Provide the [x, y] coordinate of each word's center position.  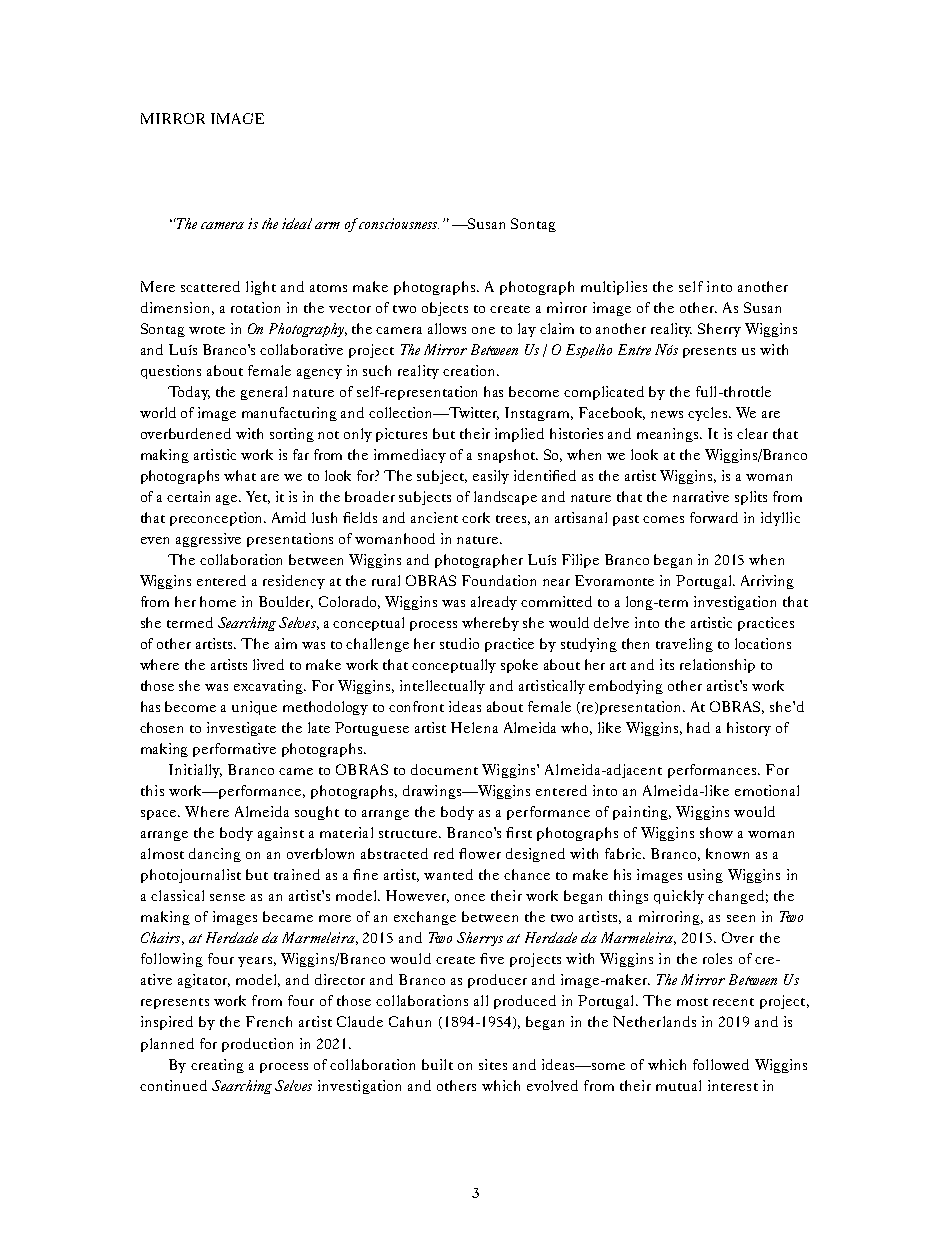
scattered [210, 286]
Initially [195, 771]
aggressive [208, 540]
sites [493, 1064]
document [444, 769]
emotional [767, 790]
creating [217, 1066]
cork [476, 517]
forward [714, 517]
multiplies [614, 288]
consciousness [399, 223]
